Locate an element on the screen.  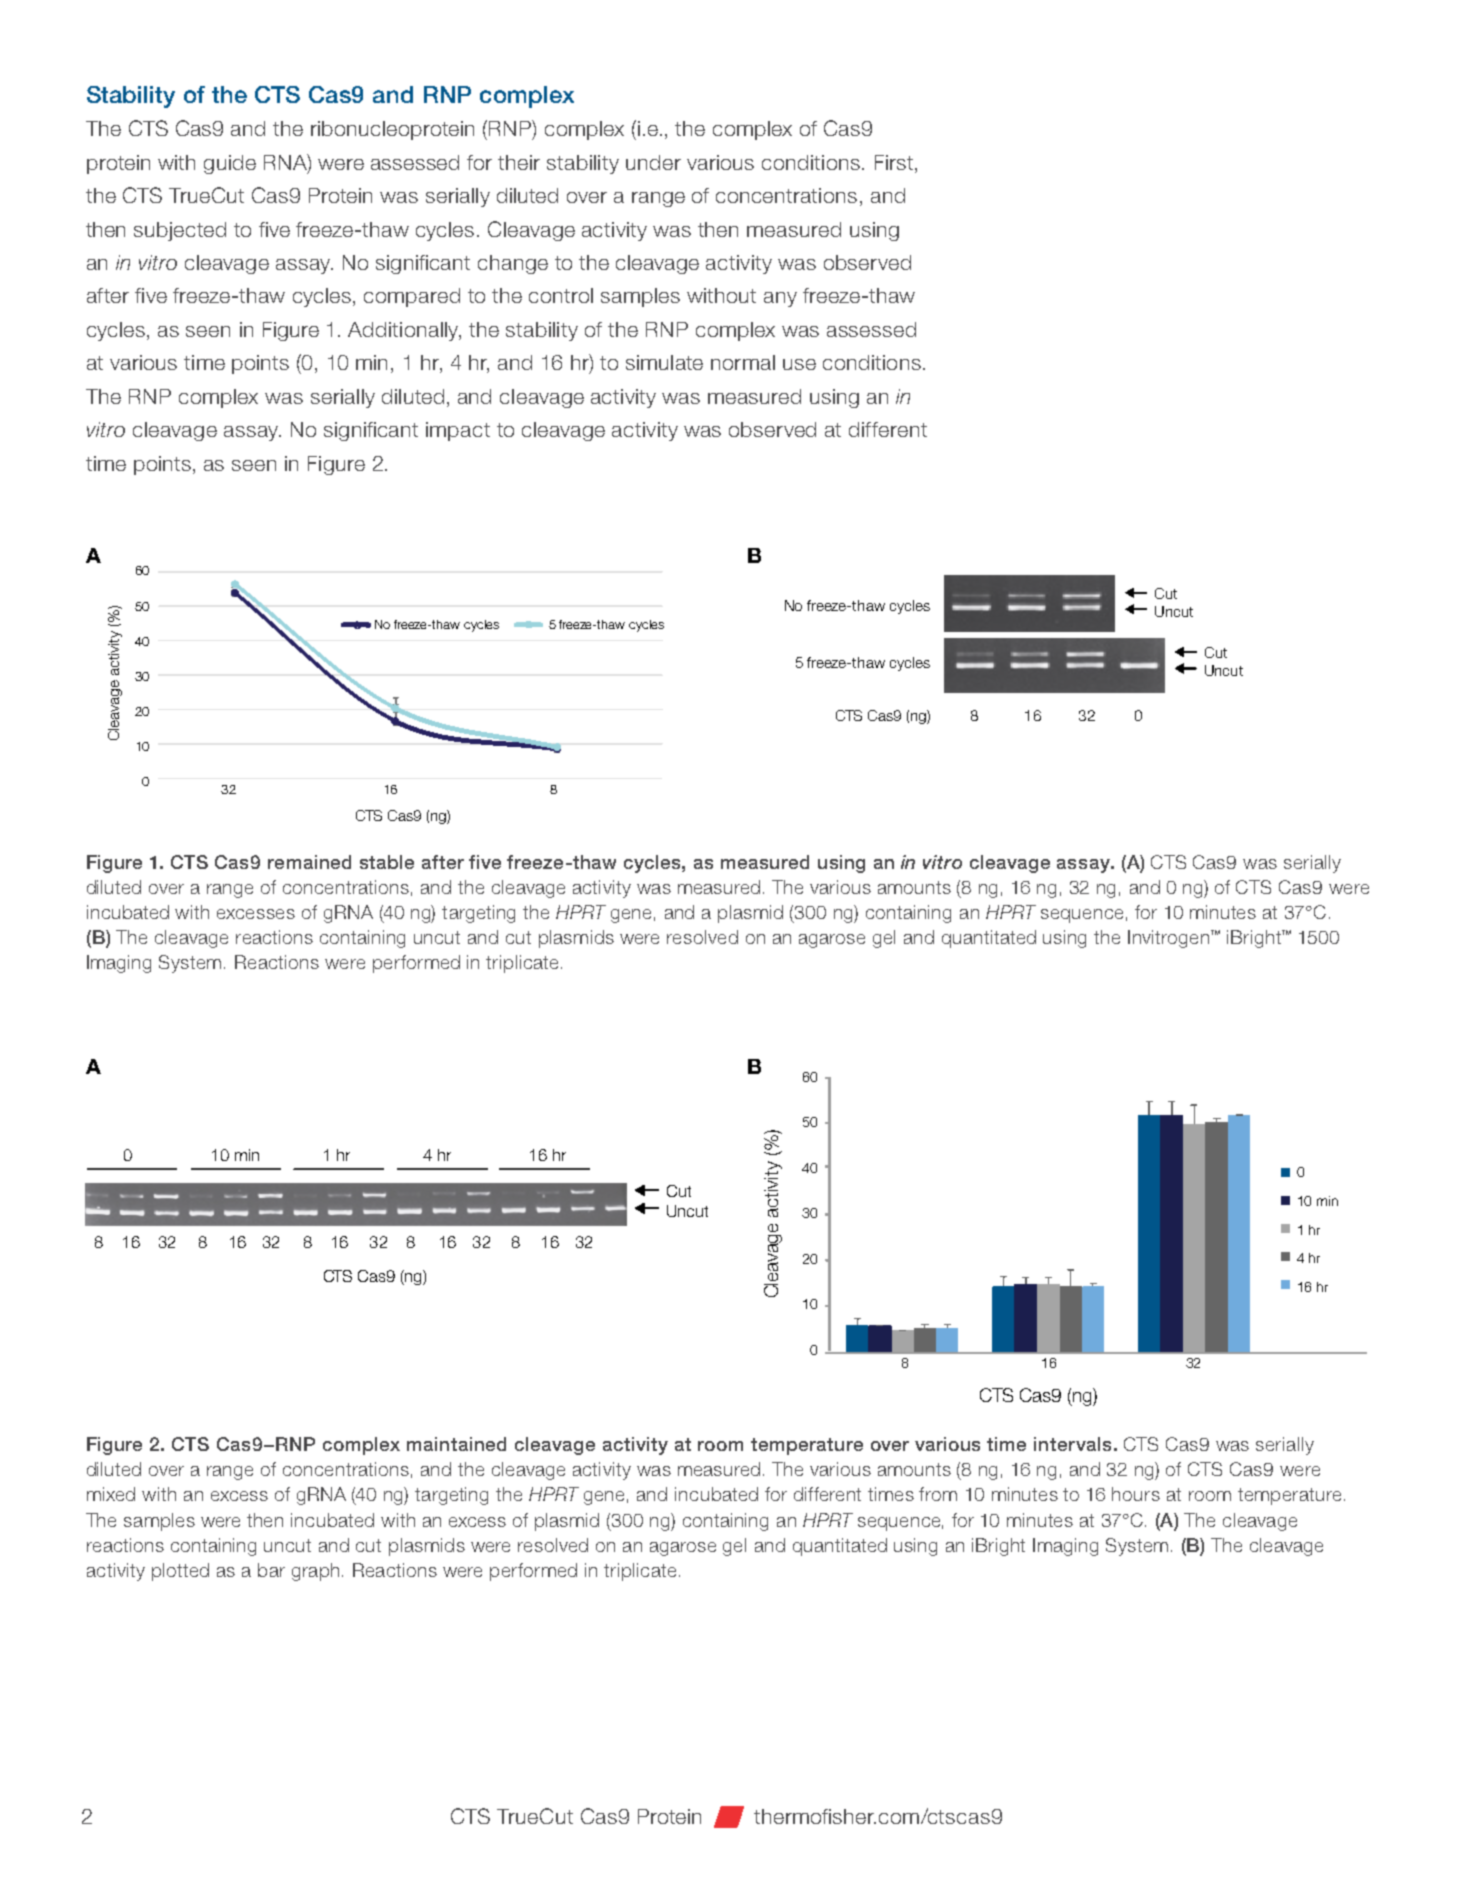
use is located at coordinates (799, 364).
